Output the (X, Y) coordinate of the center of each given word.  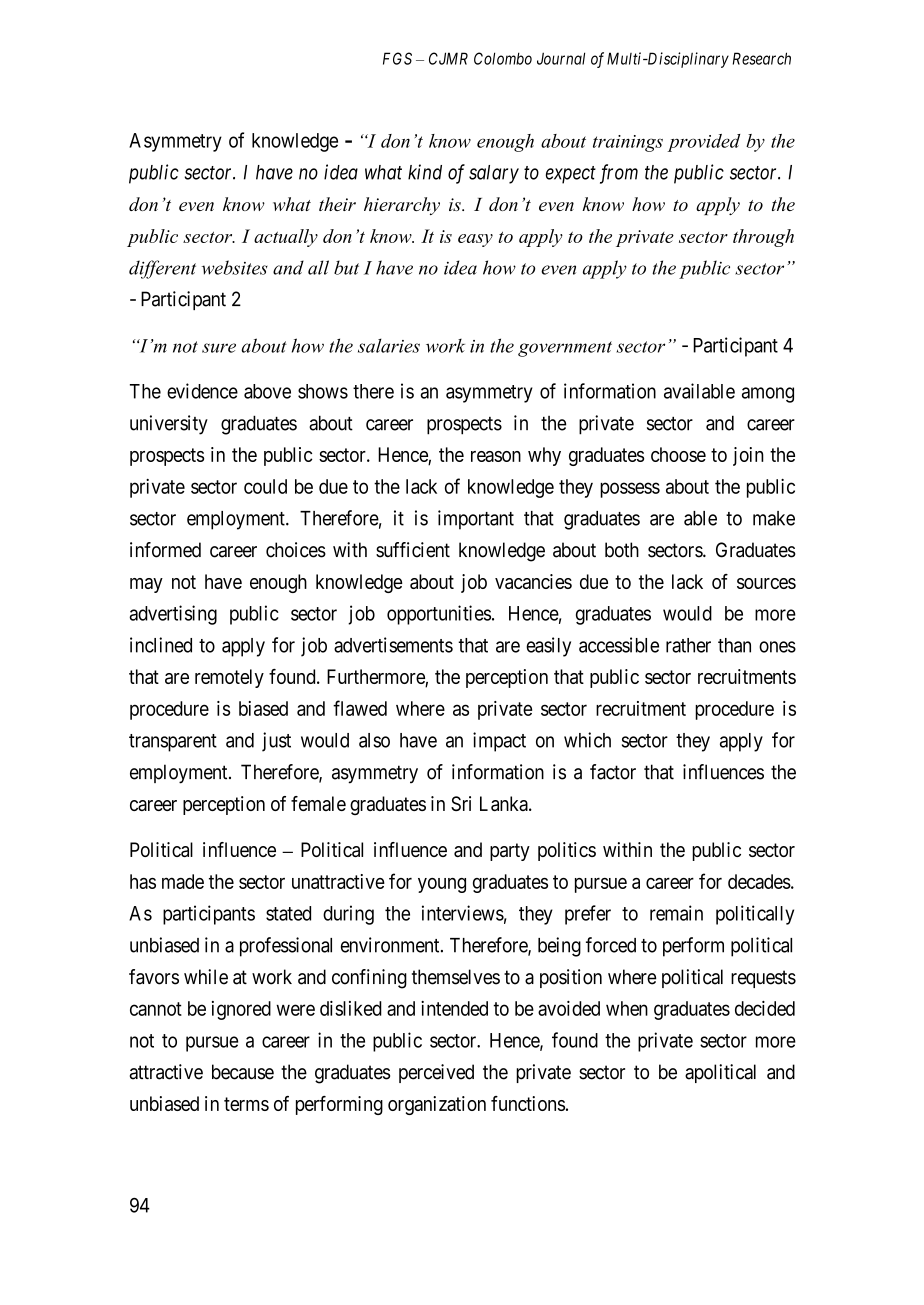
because (243, 1072)
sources (766, 583)
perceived (436, 1073)
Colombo (503, 58)
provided (703, 143)
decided (765, 1008)
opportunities (439, 615)
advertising (173, 615)
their (337, 204)
